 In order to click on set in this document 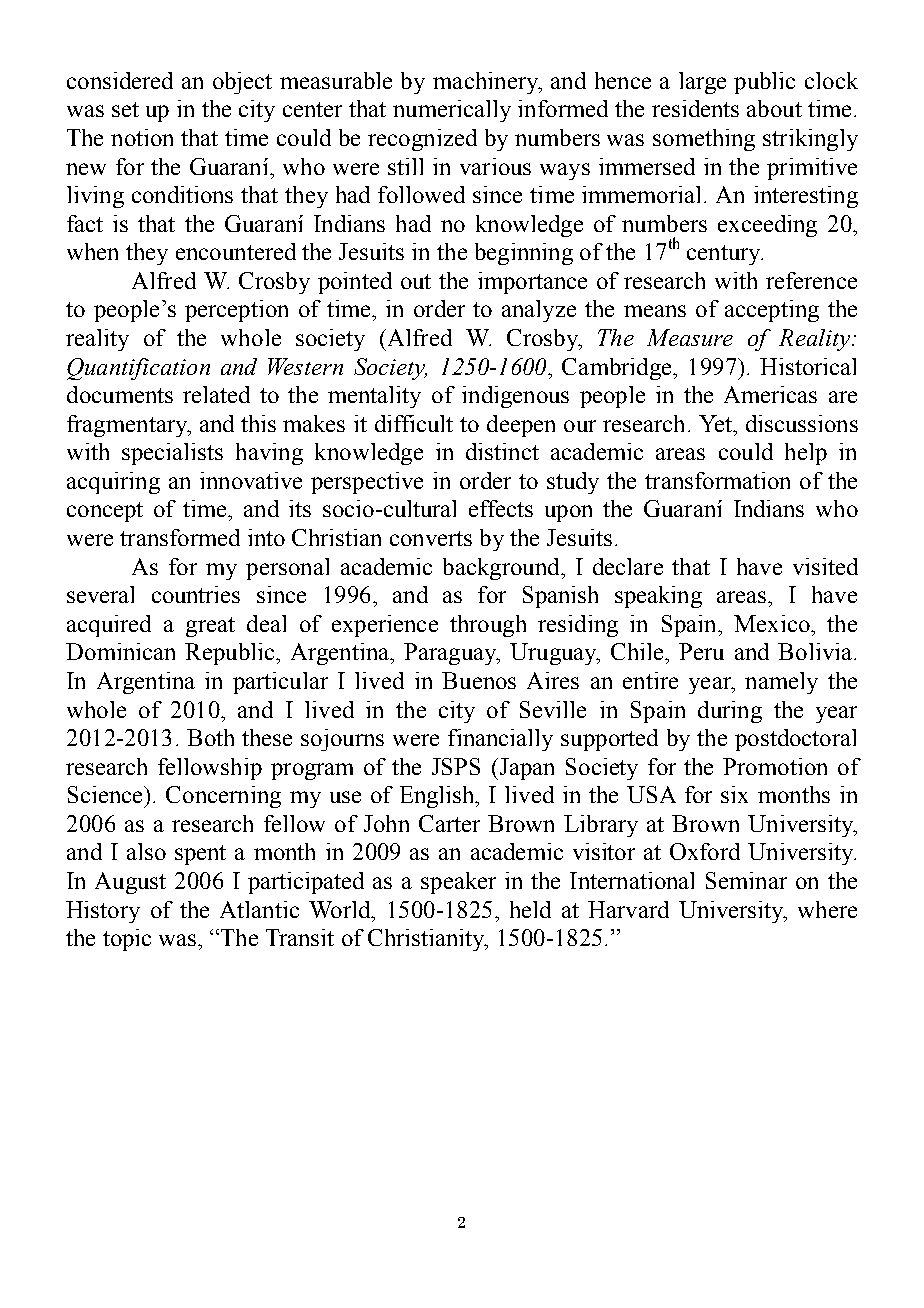, I will do `click(125, 109)`.
